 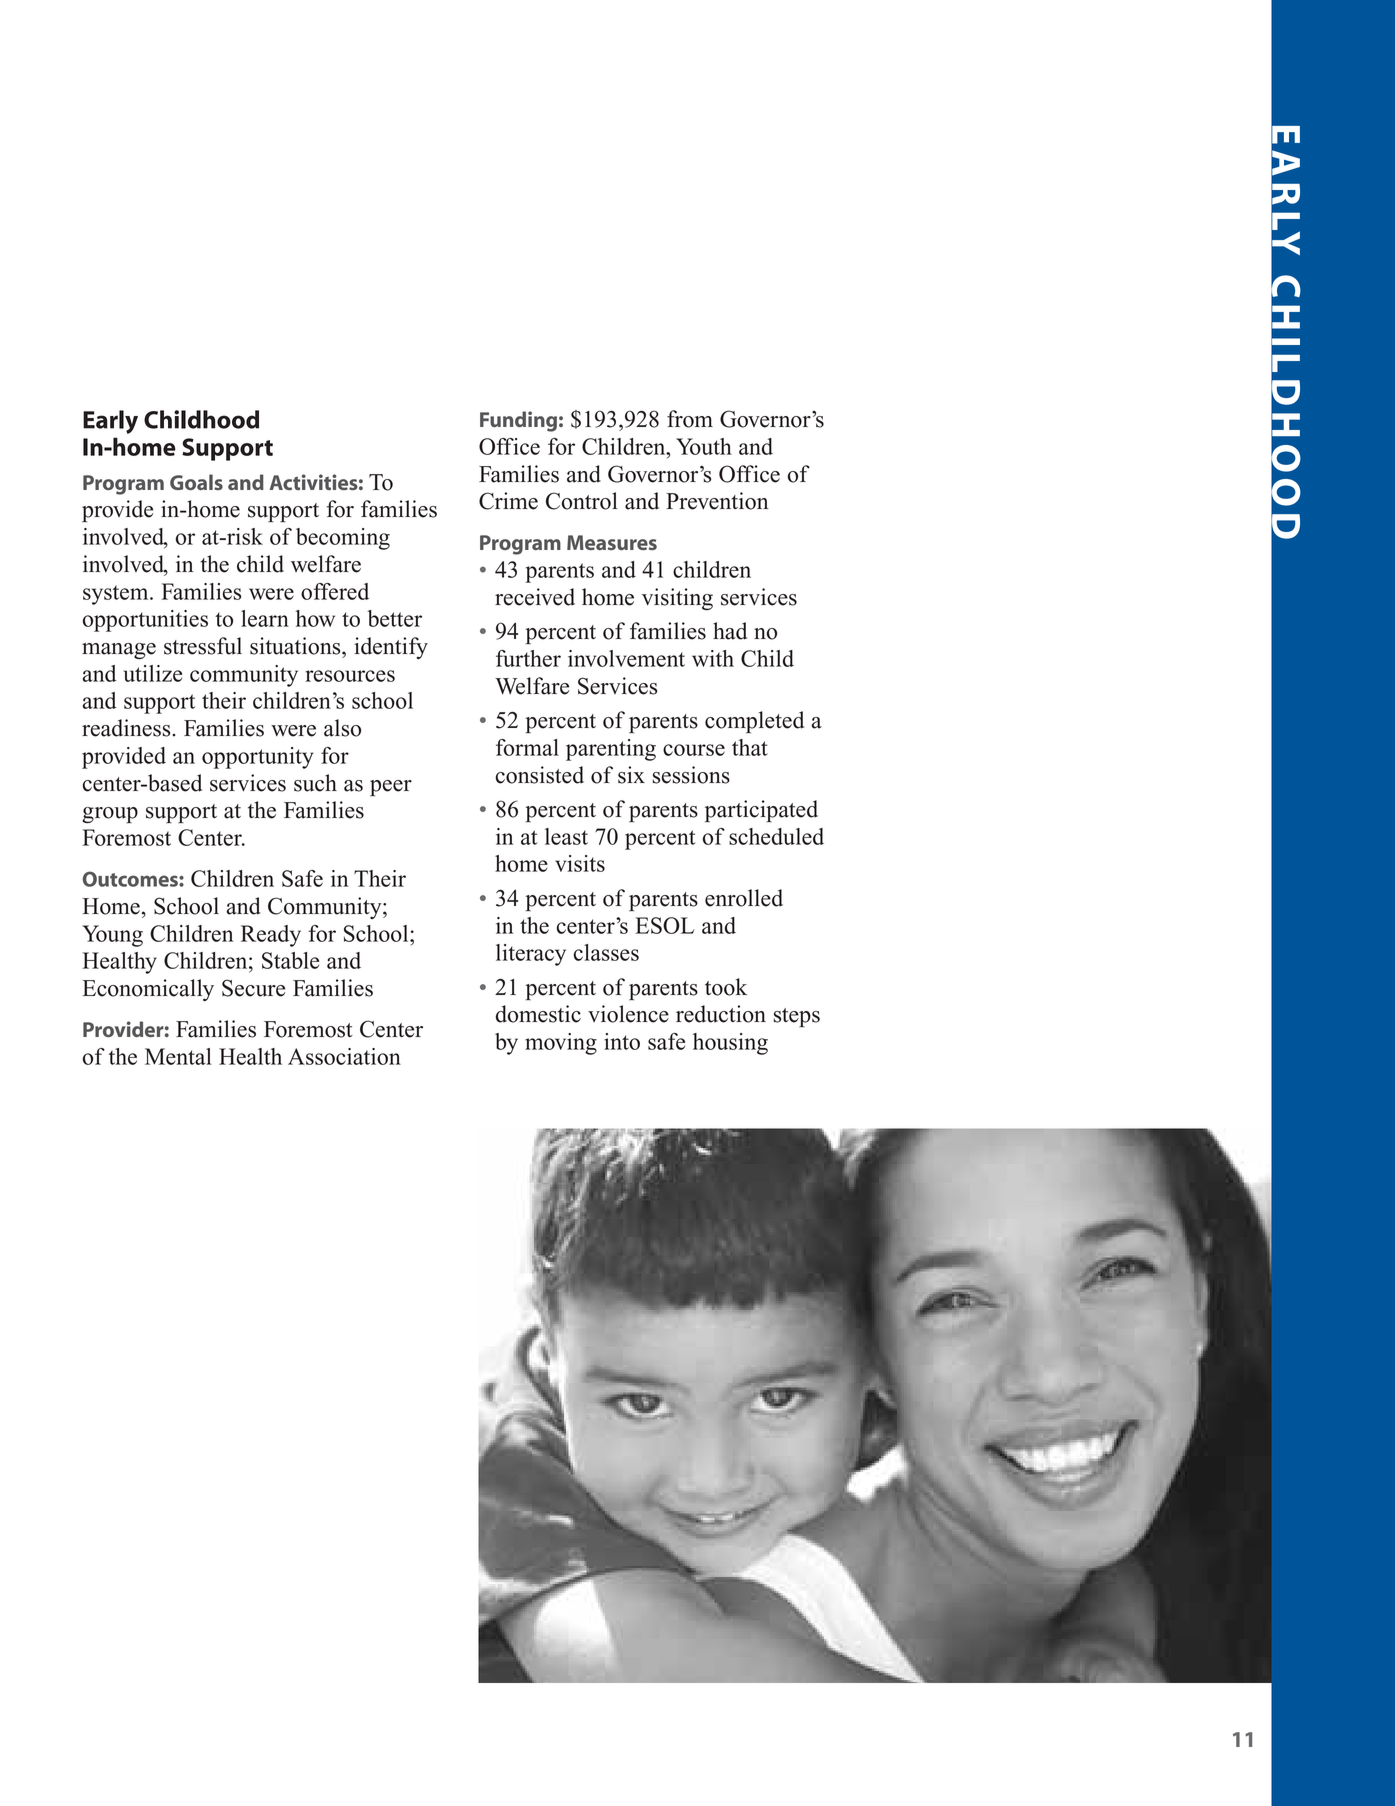 I want to click on Mental, so click(x=178, y=1056).
